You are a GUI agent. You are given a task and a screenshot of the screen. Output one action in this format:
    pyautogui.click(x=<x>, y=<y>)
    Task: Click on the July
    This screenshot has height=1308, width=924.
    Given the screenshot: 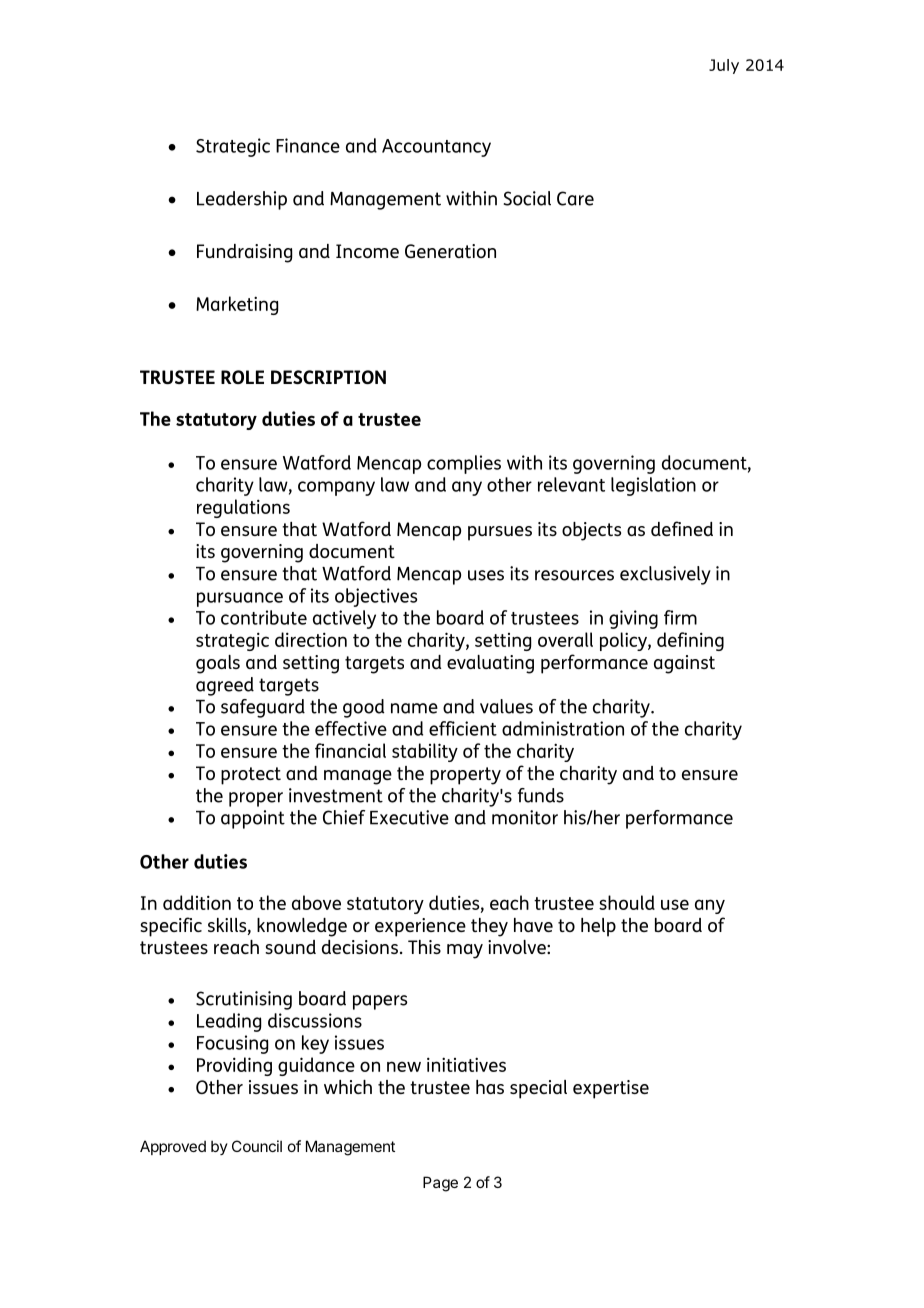 What is the action you would take?
    pyautogui.click(x=724, y=66)
